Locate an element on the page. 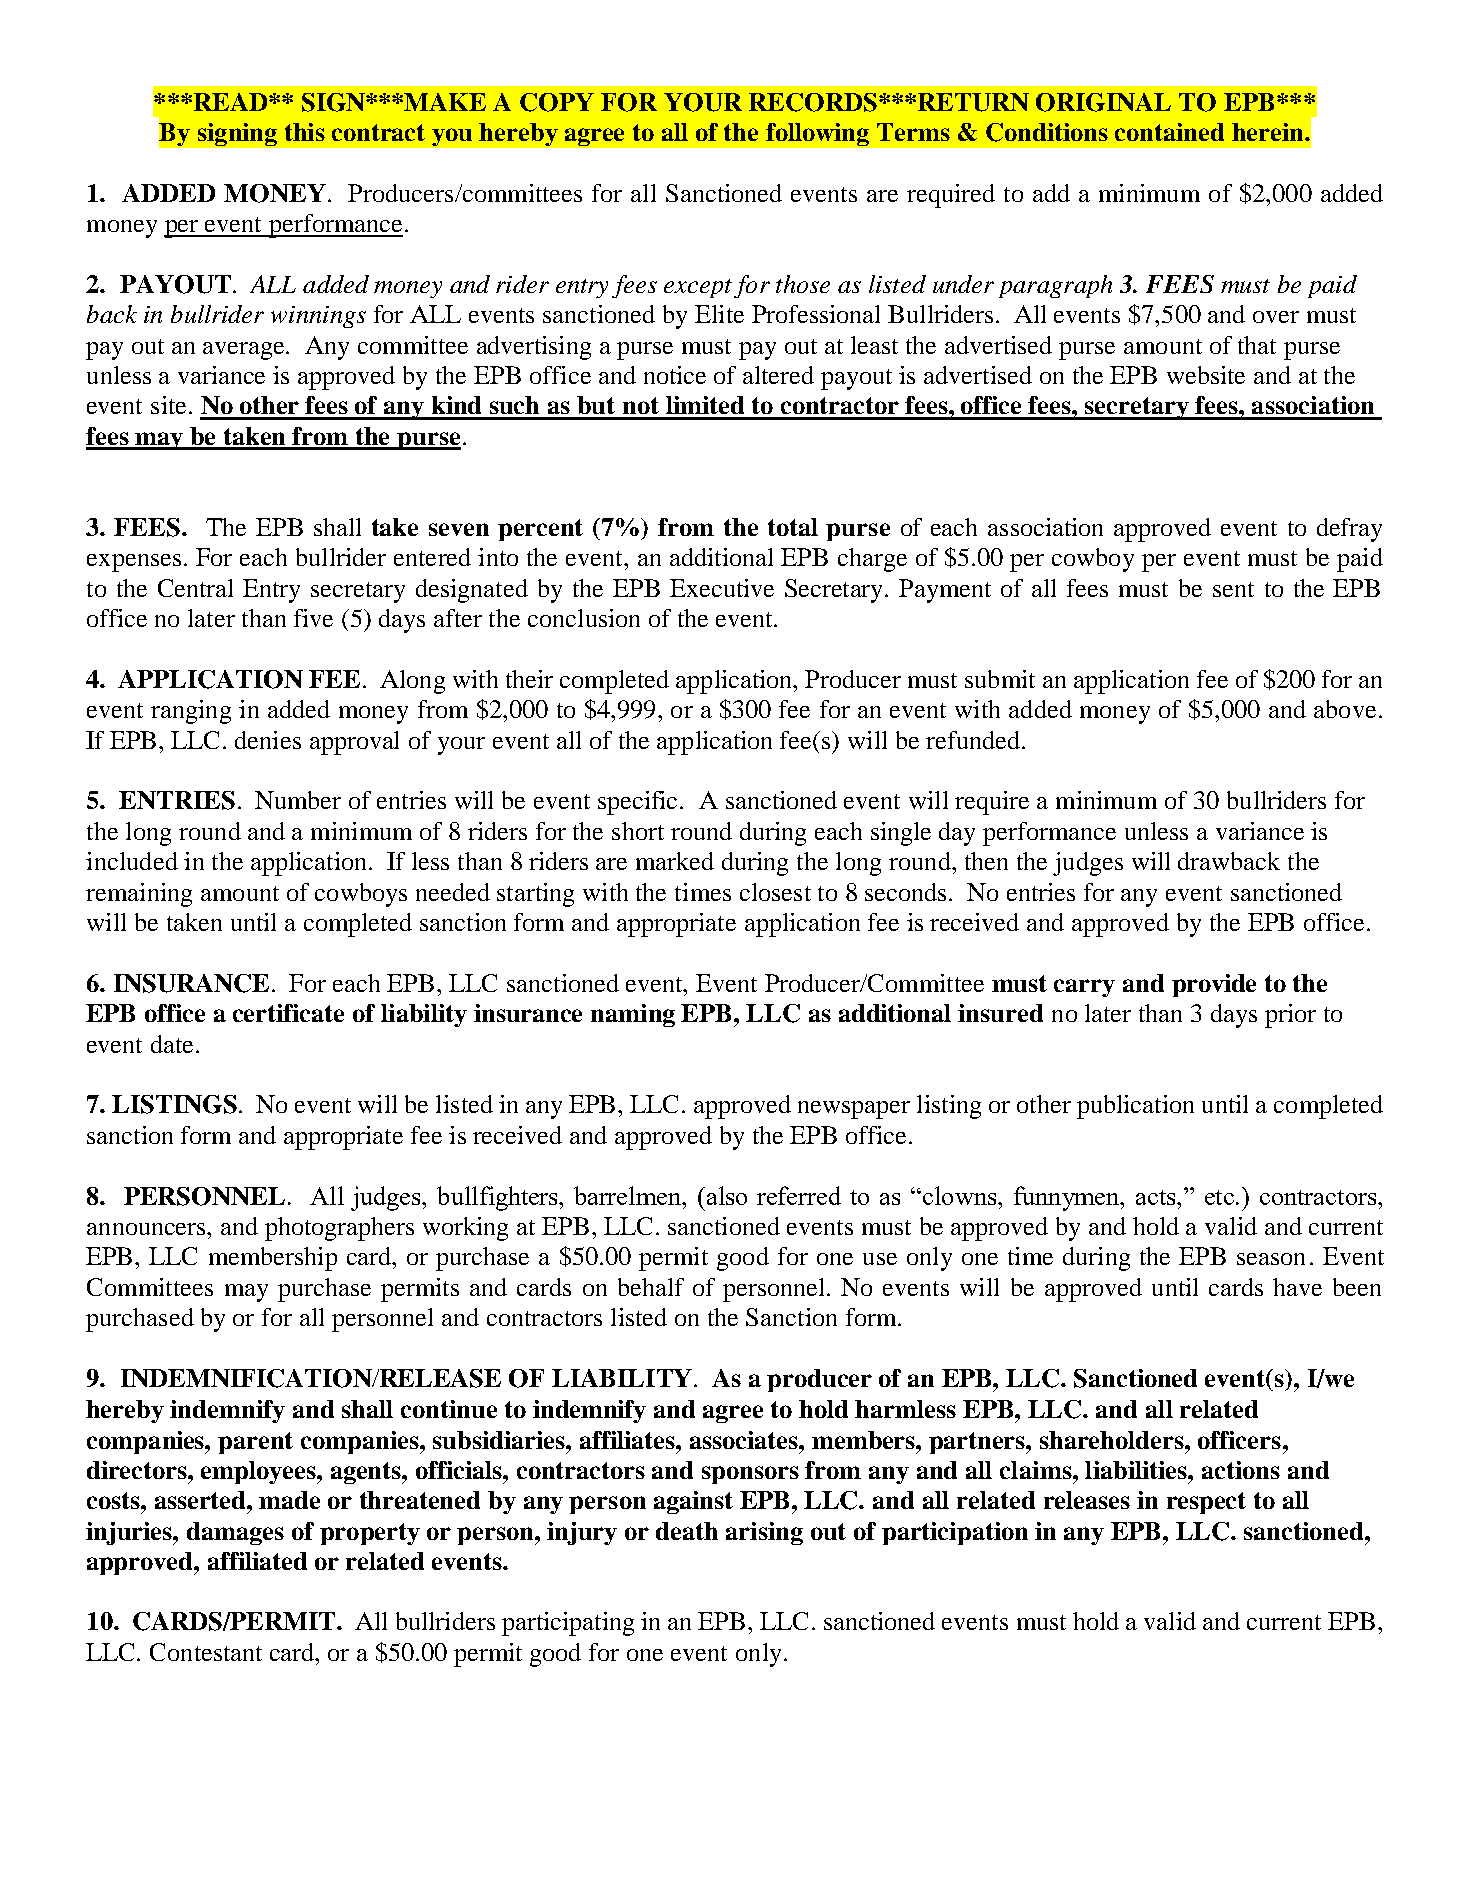  five is located at coordinates (313, 618).
